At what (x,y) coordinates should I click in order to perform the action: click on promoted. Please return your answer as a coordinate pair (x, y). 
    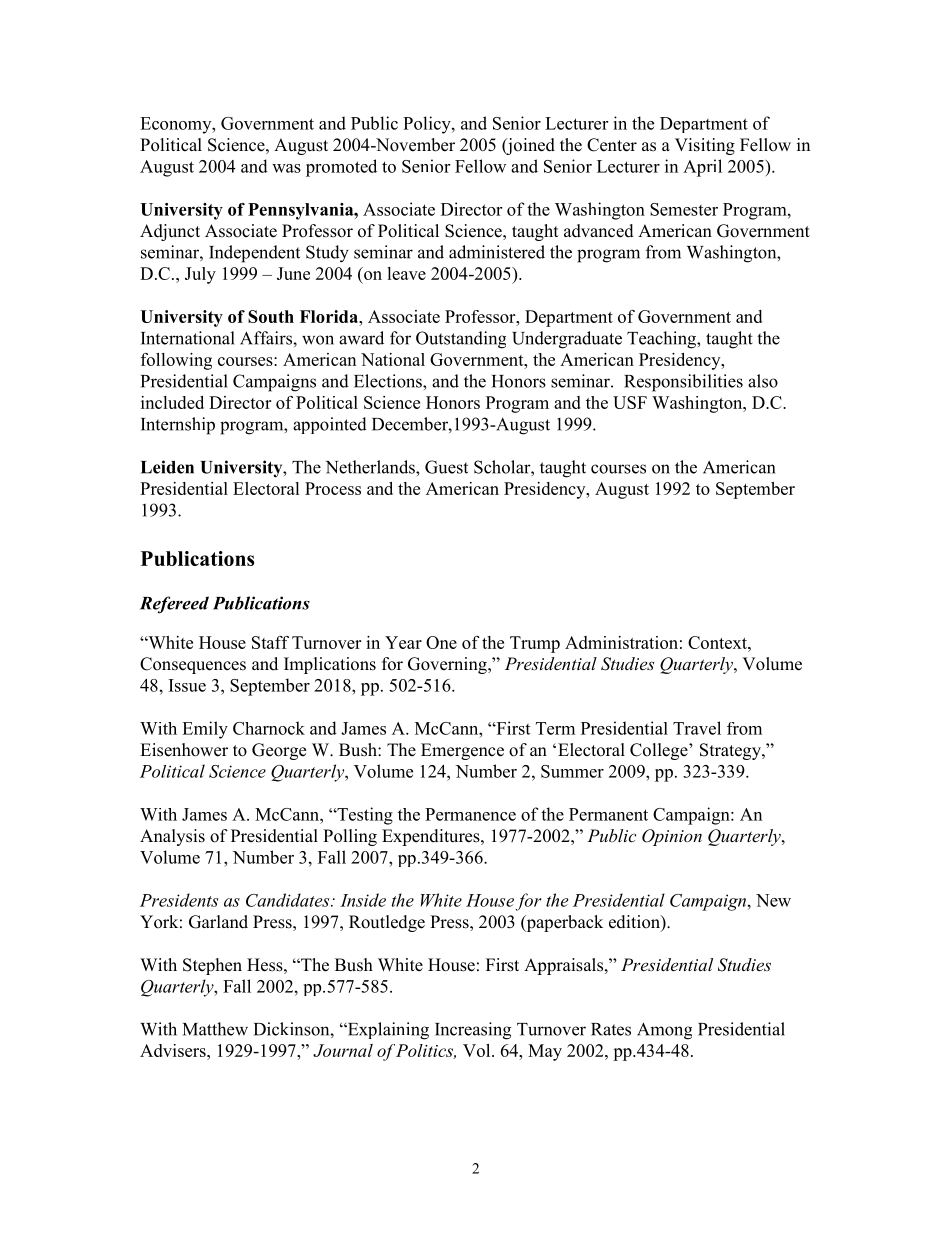
    Looking at the image, I should click on (341, 168).
